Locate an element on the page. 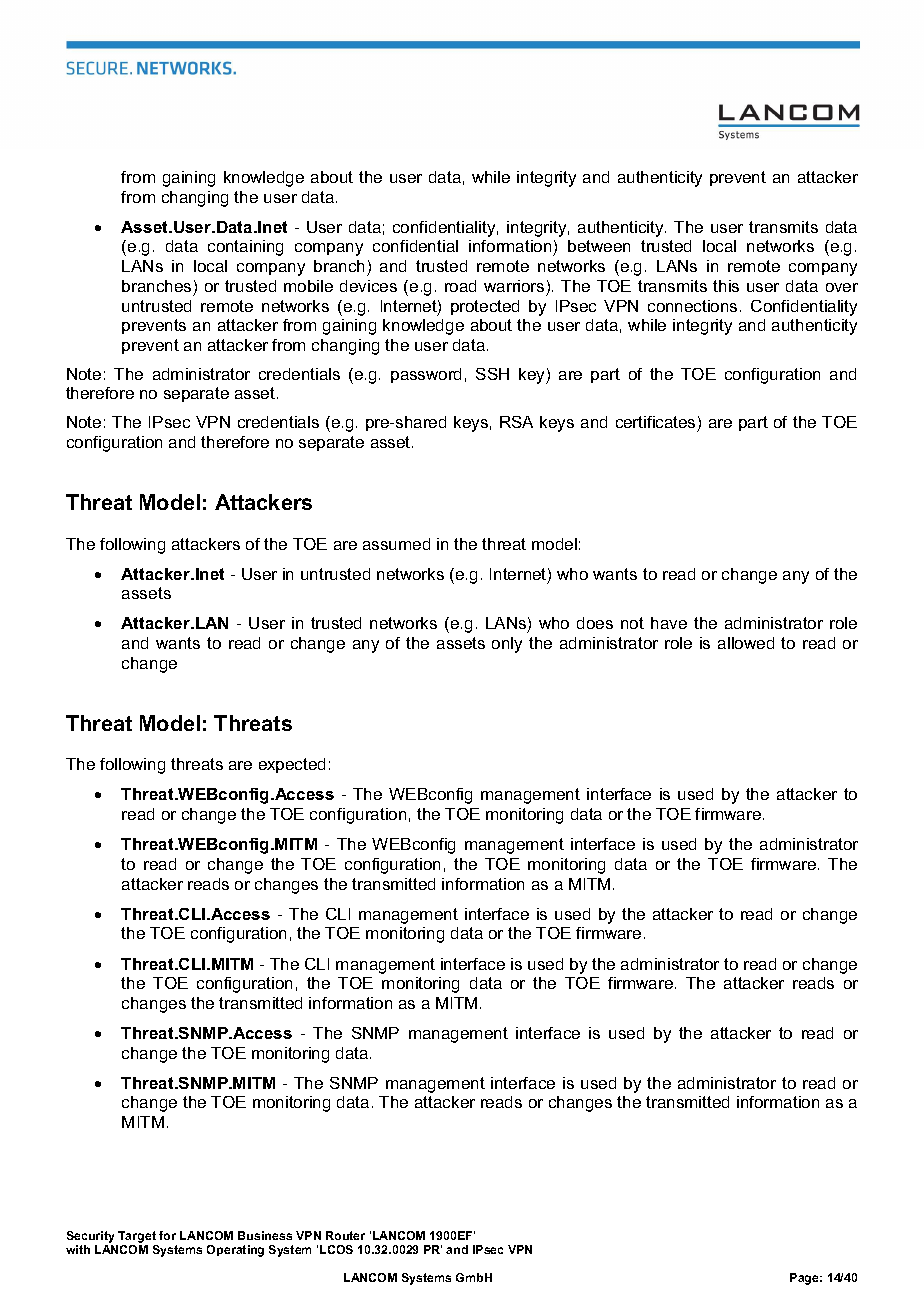 This image has height=1308, width=924. Router is located at coordinates (345, 1235).
